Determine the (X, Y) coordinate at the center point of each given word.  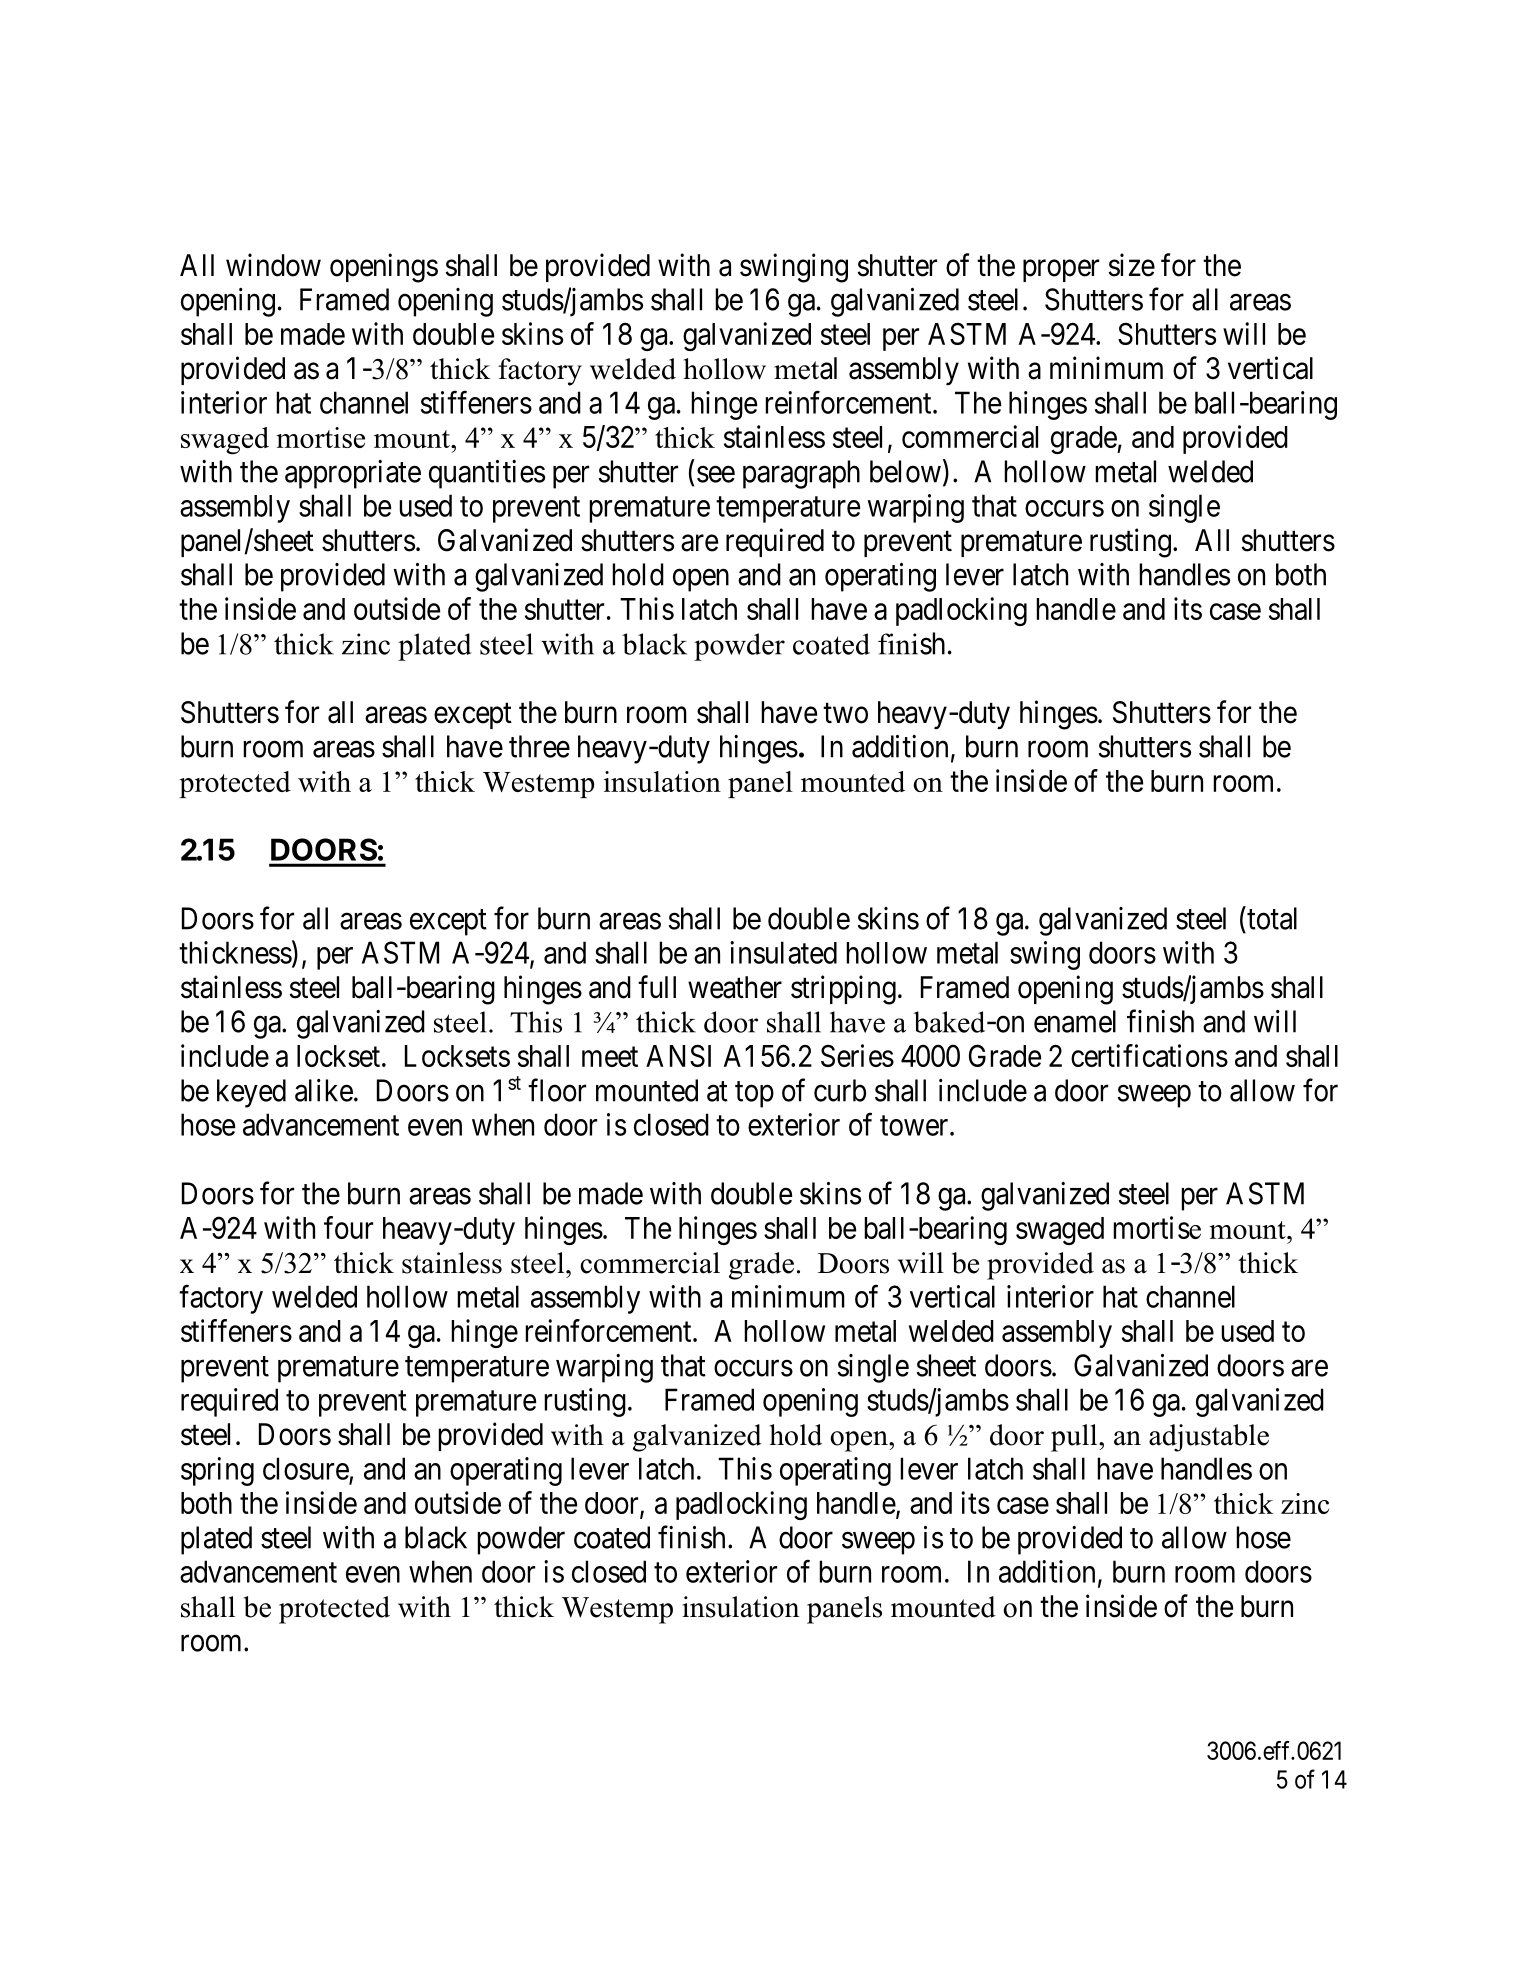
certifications (1149, 1055)
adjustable (1209, 1438)
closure (306, 1468)
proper (1061, 271)
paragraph (801, 474)
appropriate (353, 474)
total (1271, 918)
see (716, 474)
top (754, 1094)
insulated (783, 952)
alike (324, 1090)
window (273, 265)
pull (1075, 1438)
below (905, 471)
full (657, 986)
